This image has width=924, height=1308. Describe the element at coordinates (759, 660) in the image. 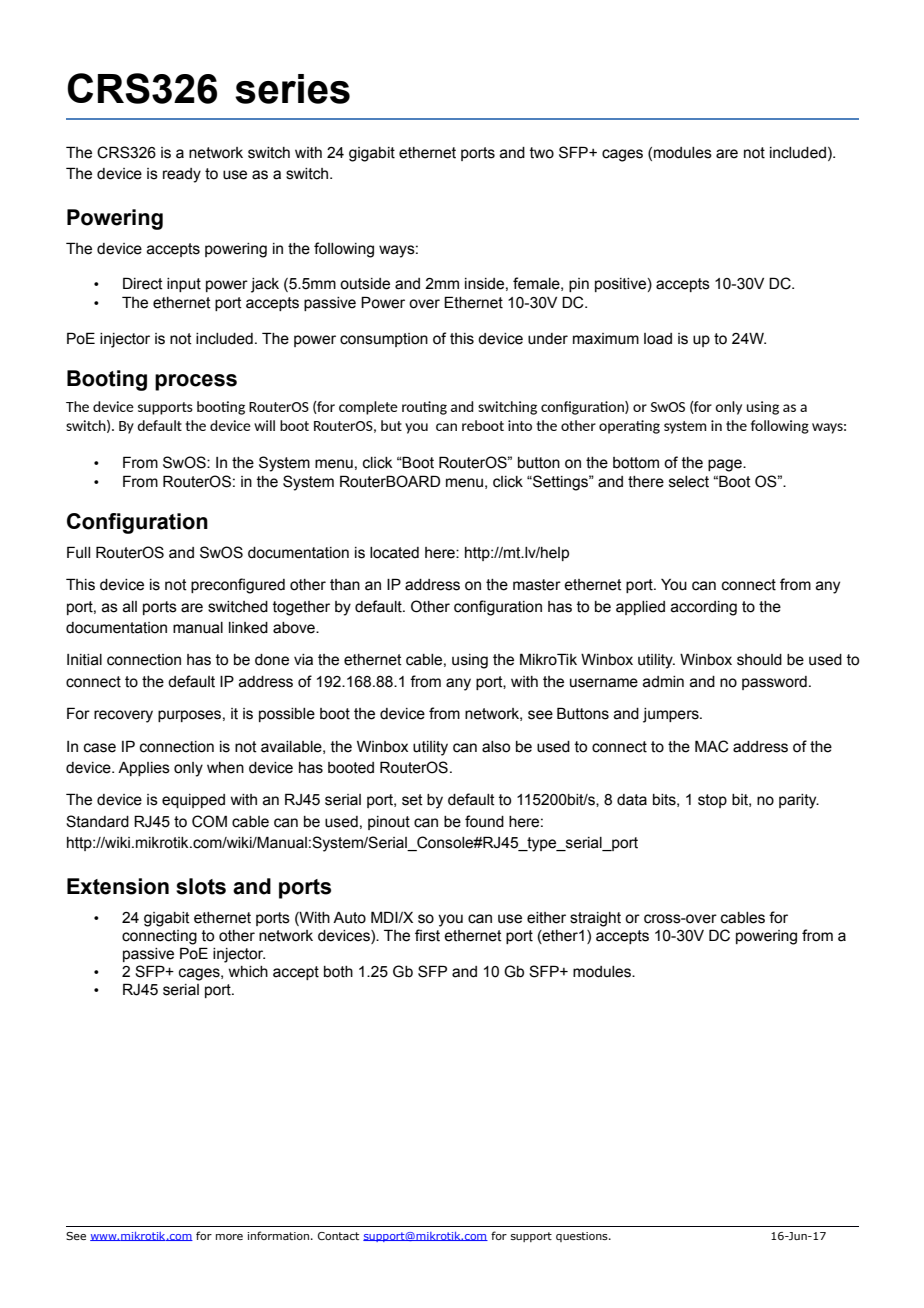

I see `should` at that location.
